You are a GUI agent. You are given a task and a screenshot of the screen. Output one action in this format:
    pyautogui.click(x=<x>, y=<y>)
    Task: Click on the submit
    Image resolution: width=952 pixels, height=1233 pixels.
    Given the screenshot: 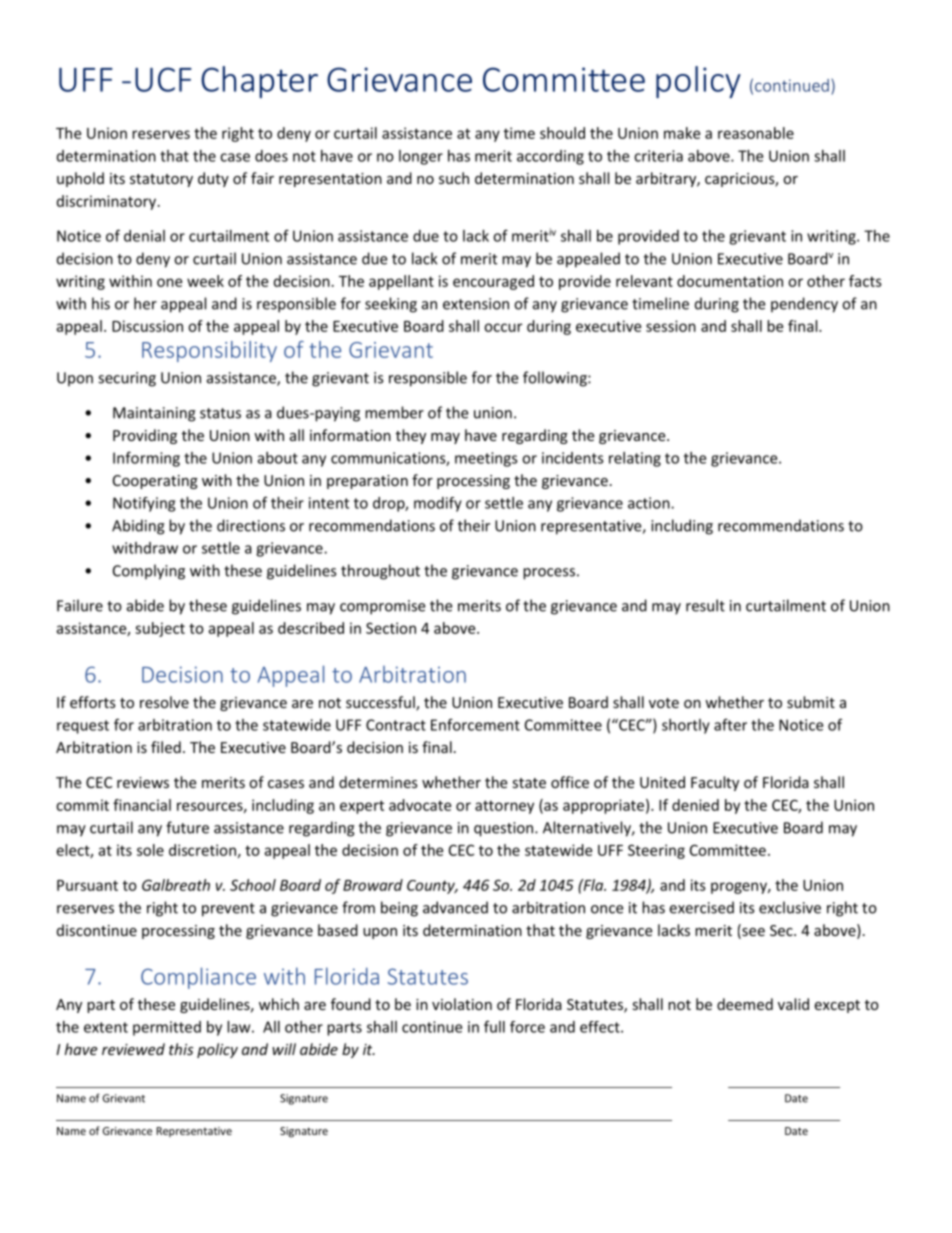 What is the action you would take?
    pyautogui.click(x=811, y=702)
